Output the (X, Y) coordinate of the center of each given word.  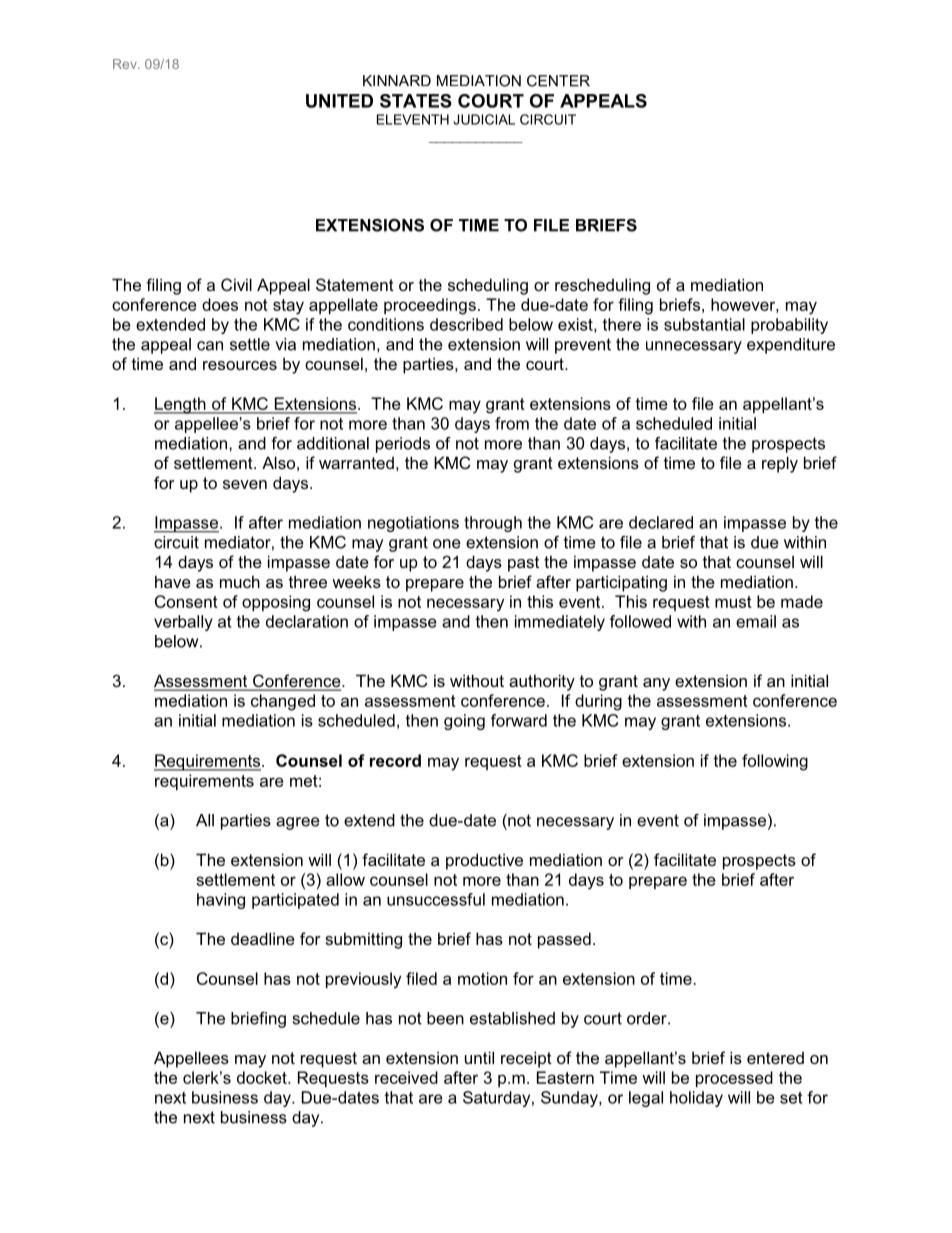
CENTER (558, 81)
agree (298, 823)
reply (780, 464)
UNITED (339, 101)
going (464, 722)
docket (263, 1077)
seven (245, 484)
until (479, 1057)
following (775, 762)
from (512, 423)
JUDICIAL (484, 119)
